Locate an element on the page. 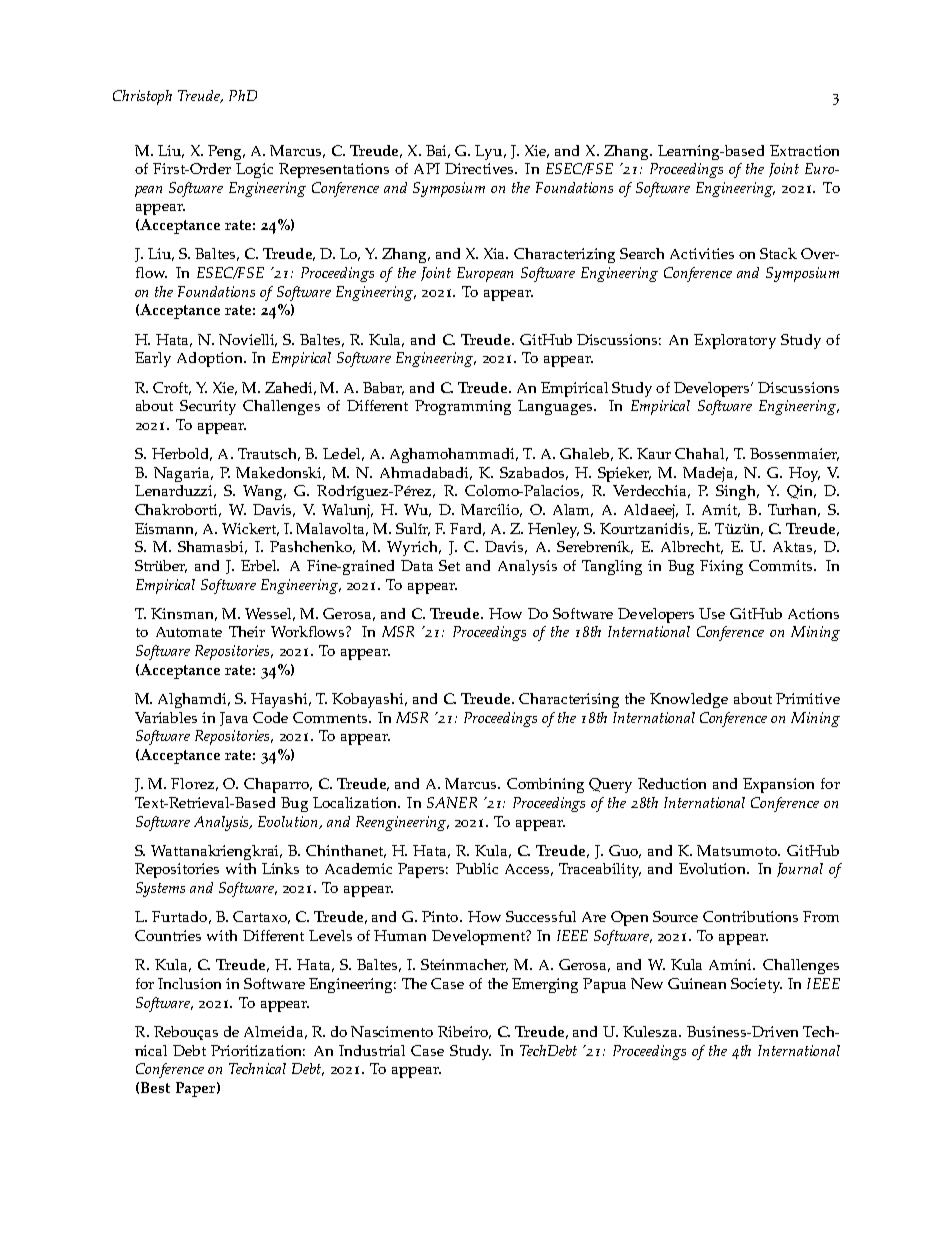  Lyu is located at coordinates (490, 152).
